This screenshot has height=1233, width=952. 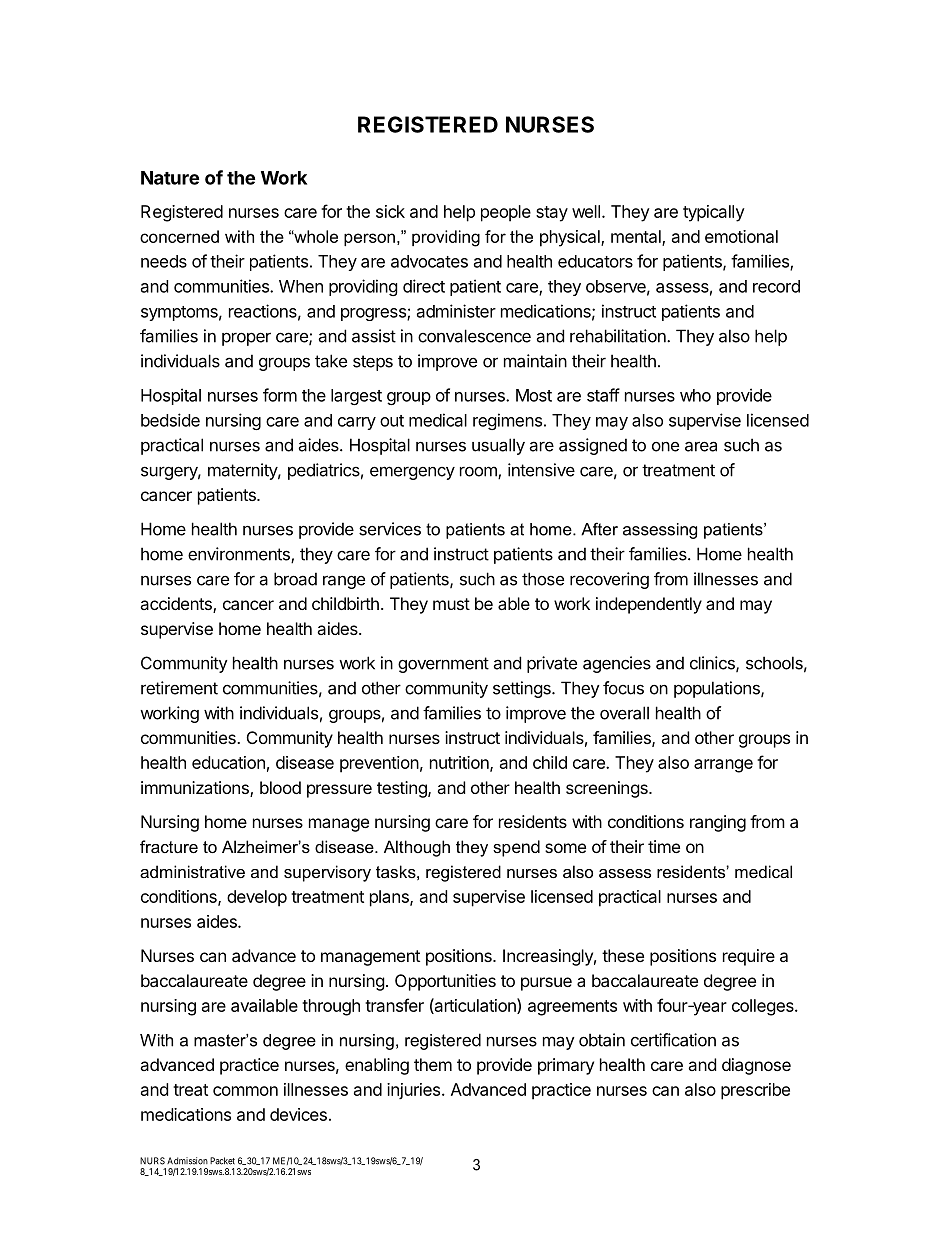 I want to click on typically, so click(x=714, y=213).
